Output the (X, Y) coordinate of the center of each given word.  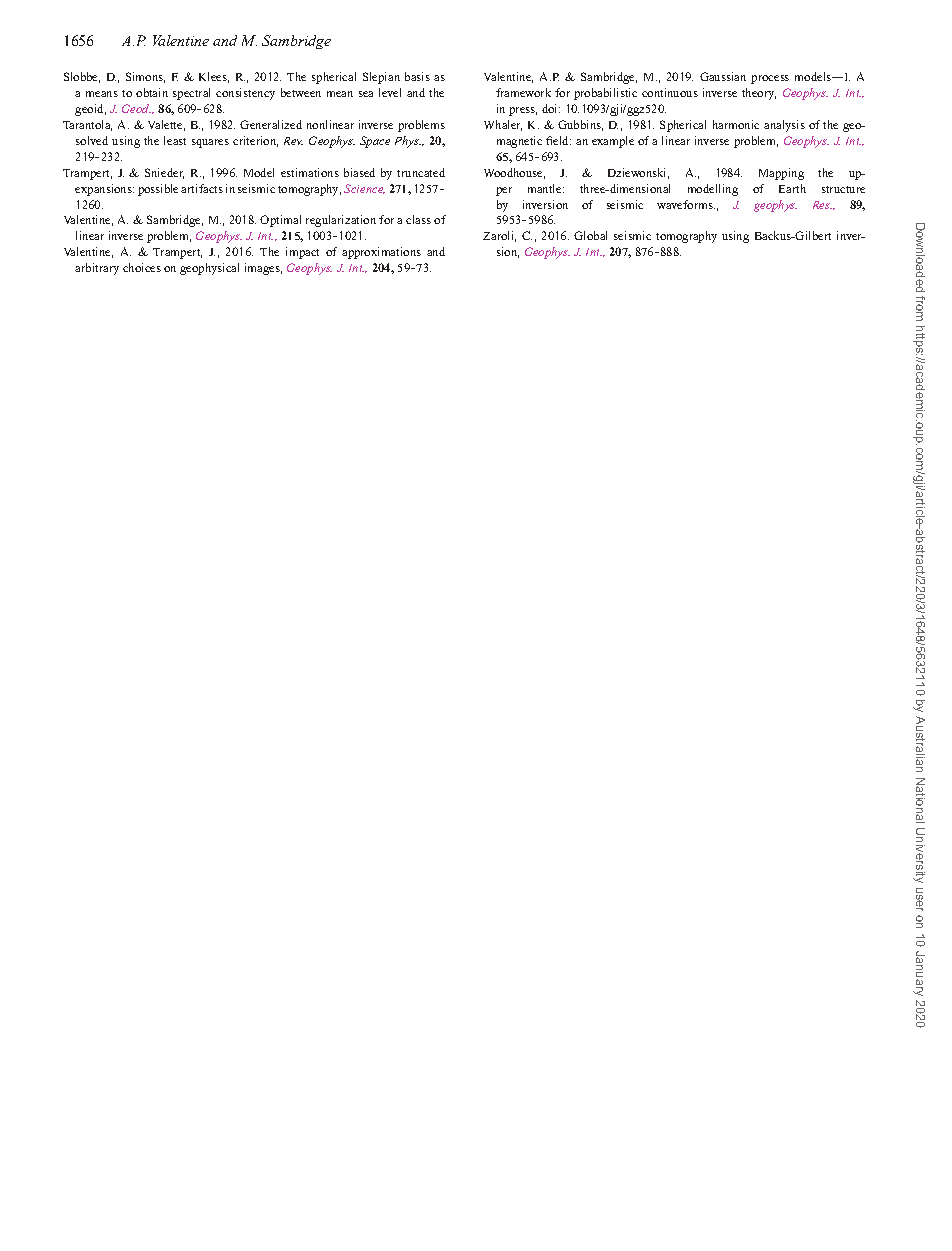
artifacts (202, 188)
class (418, 219)
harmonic (736, 124)
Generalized (271, 124)
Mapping (781, 174)
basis (417, 76)
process (770, 79)
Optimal (280, 221)
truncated (421, 172)
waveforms (686, 204)
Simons (145, 77)
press (523, 111)
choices (142, 267)
